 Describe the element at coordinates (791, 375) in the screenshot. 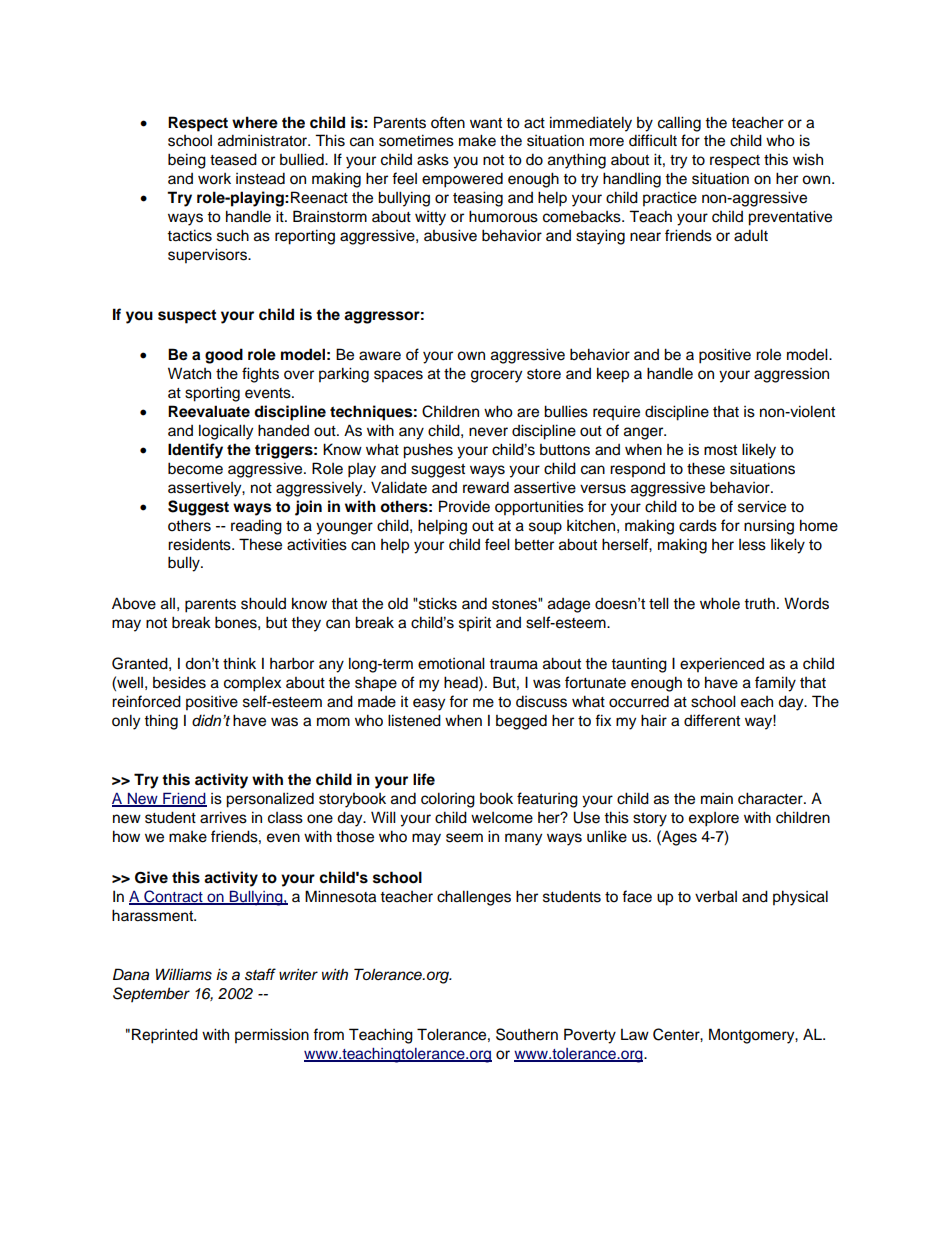

I see `aggression` at that location.
